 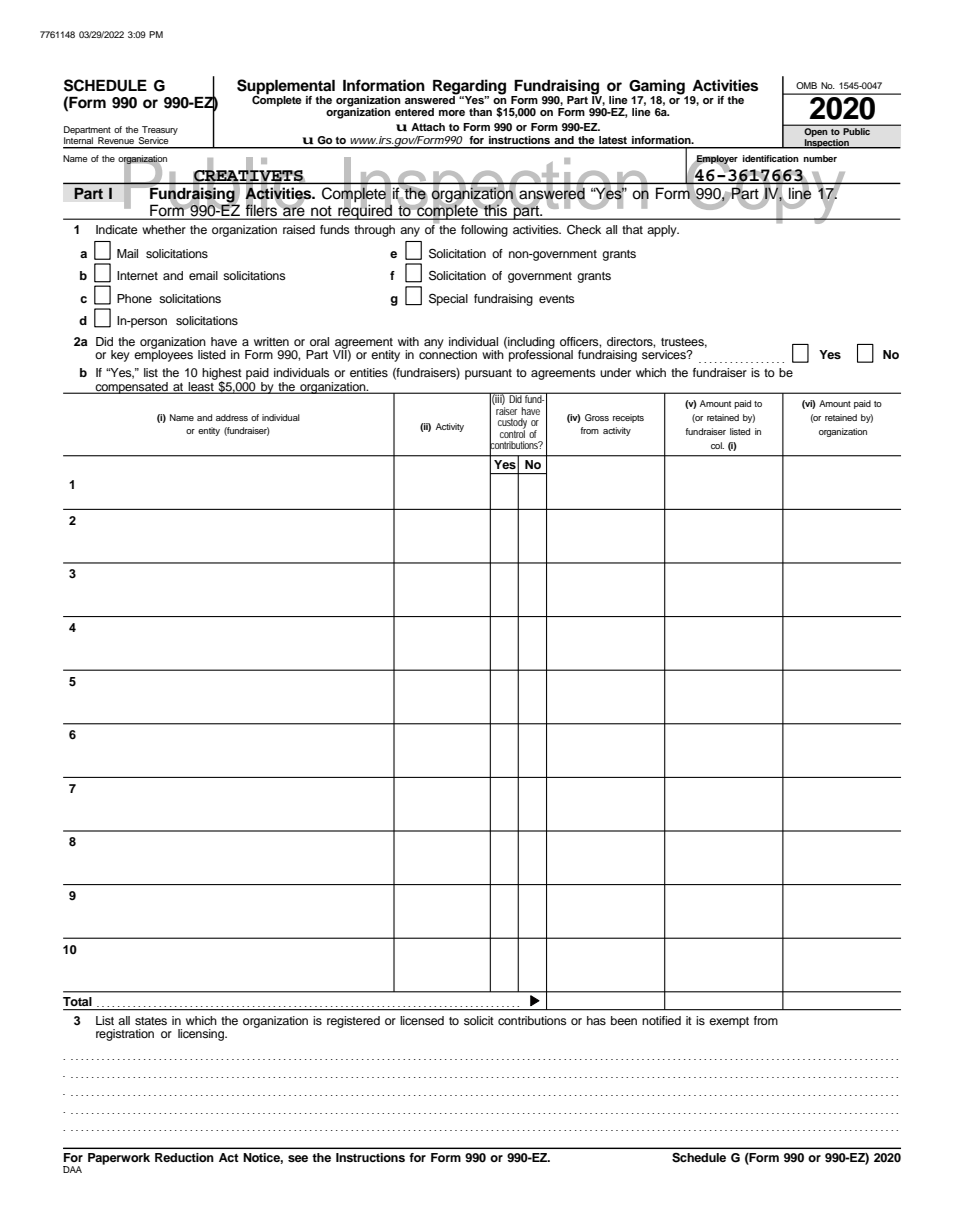 What do you see at coordinates (422, 1020) in the image?
I see `licensed` at bounding box center [422, 1020].
